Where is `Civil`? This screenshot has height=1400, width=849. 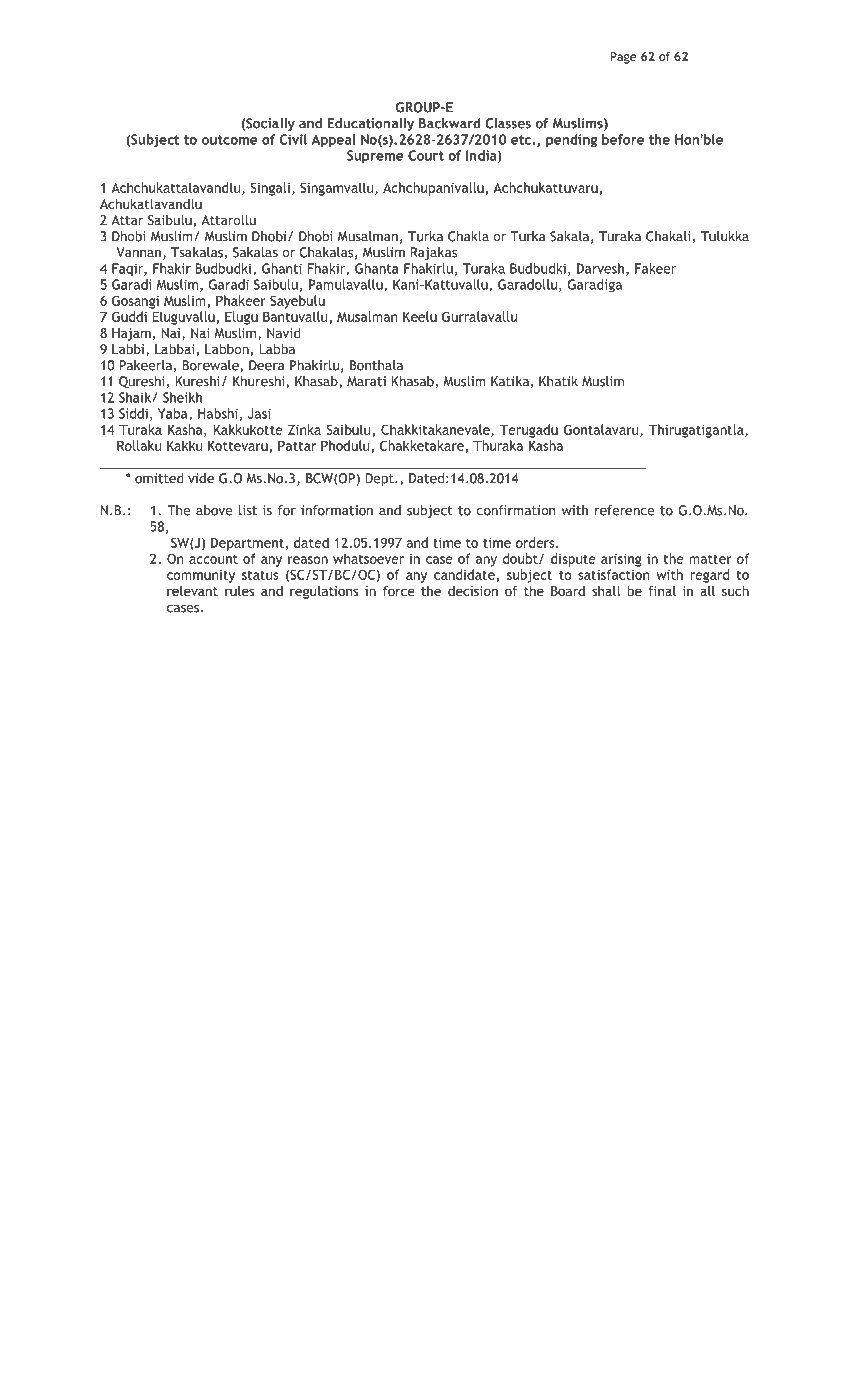 Civil is located at coordinates (293, 139).
